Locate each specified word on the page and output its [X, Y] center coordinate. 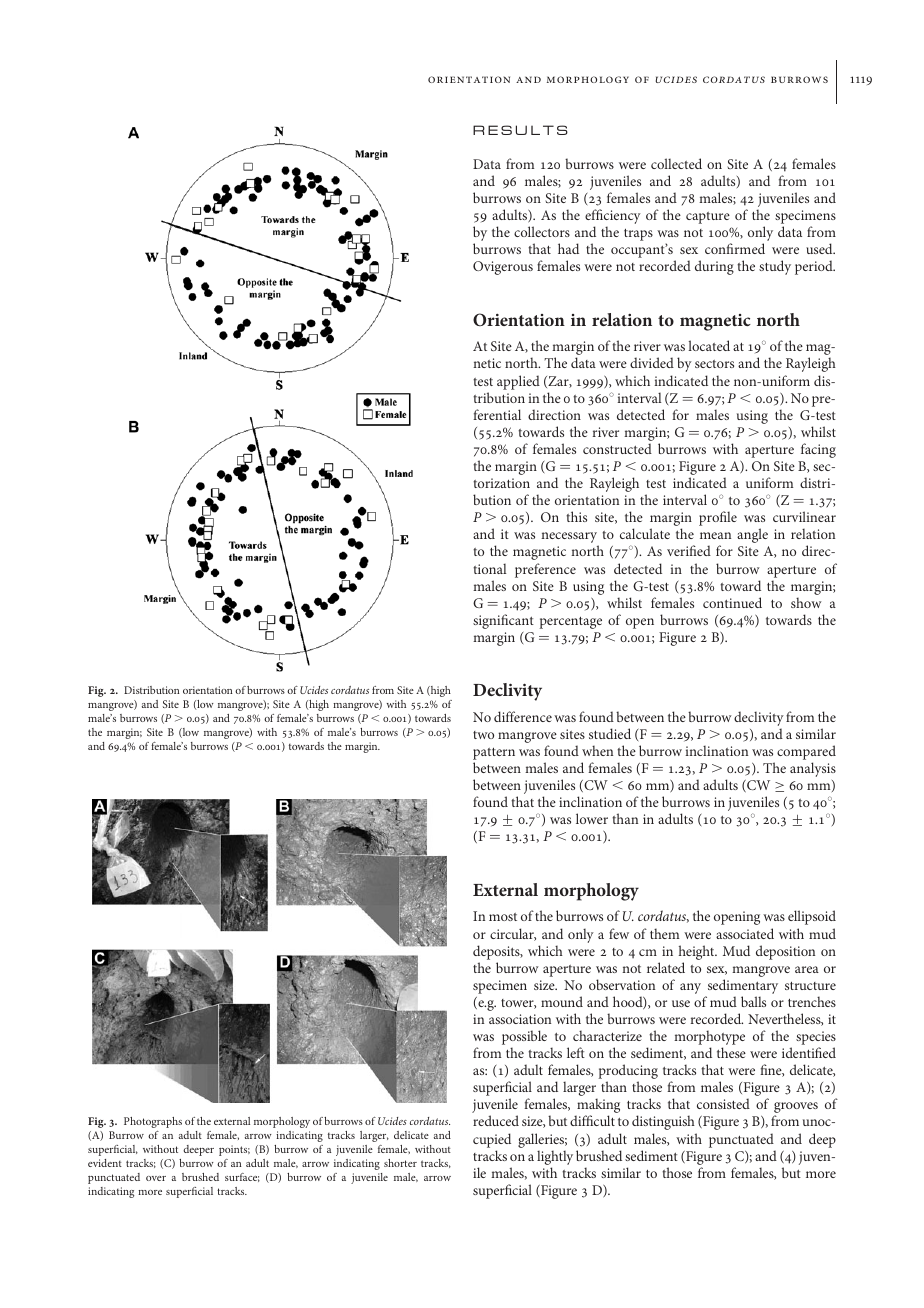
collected [676, 163]
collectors [542, 231]
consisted [723, 1103]
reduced [496, 1120]
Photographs [153, 1122]
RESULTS [520, 130]
